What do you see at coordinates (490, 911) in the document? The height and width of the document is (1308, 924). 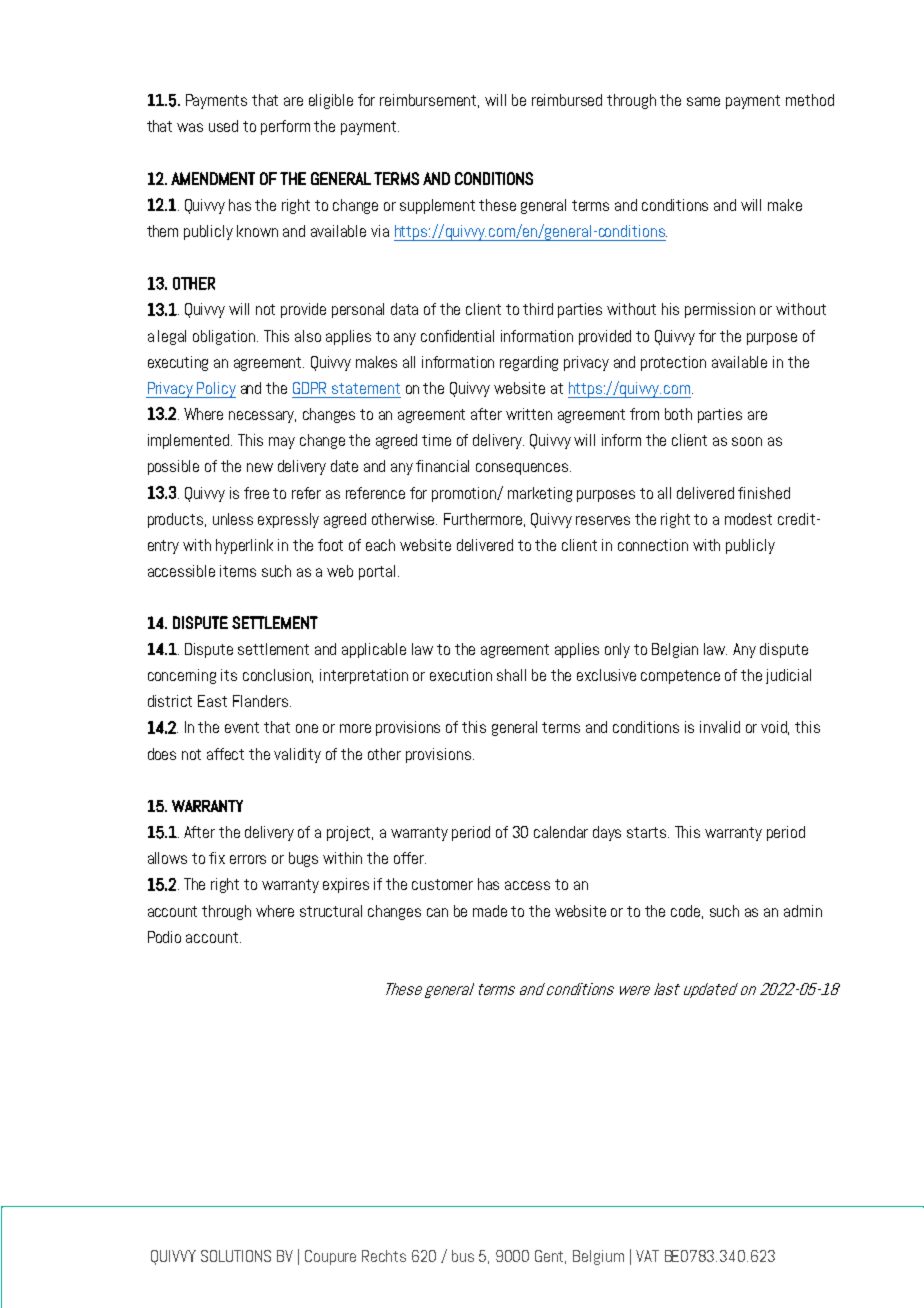 I see `made` at bounding box center [490, 911].
